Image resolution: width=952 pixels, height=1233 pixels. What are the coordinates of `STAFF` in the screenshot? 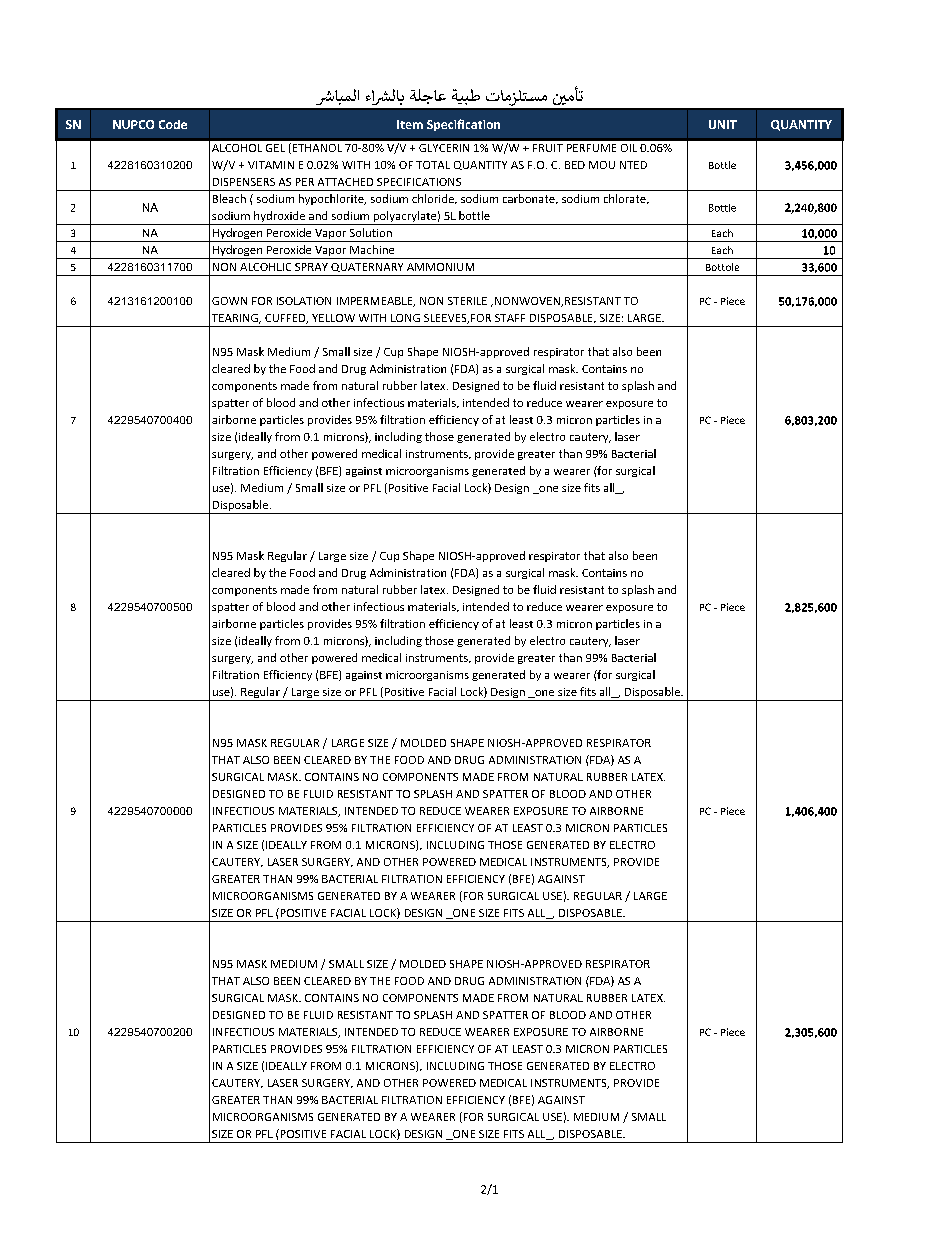 It's located at (510, 318).
